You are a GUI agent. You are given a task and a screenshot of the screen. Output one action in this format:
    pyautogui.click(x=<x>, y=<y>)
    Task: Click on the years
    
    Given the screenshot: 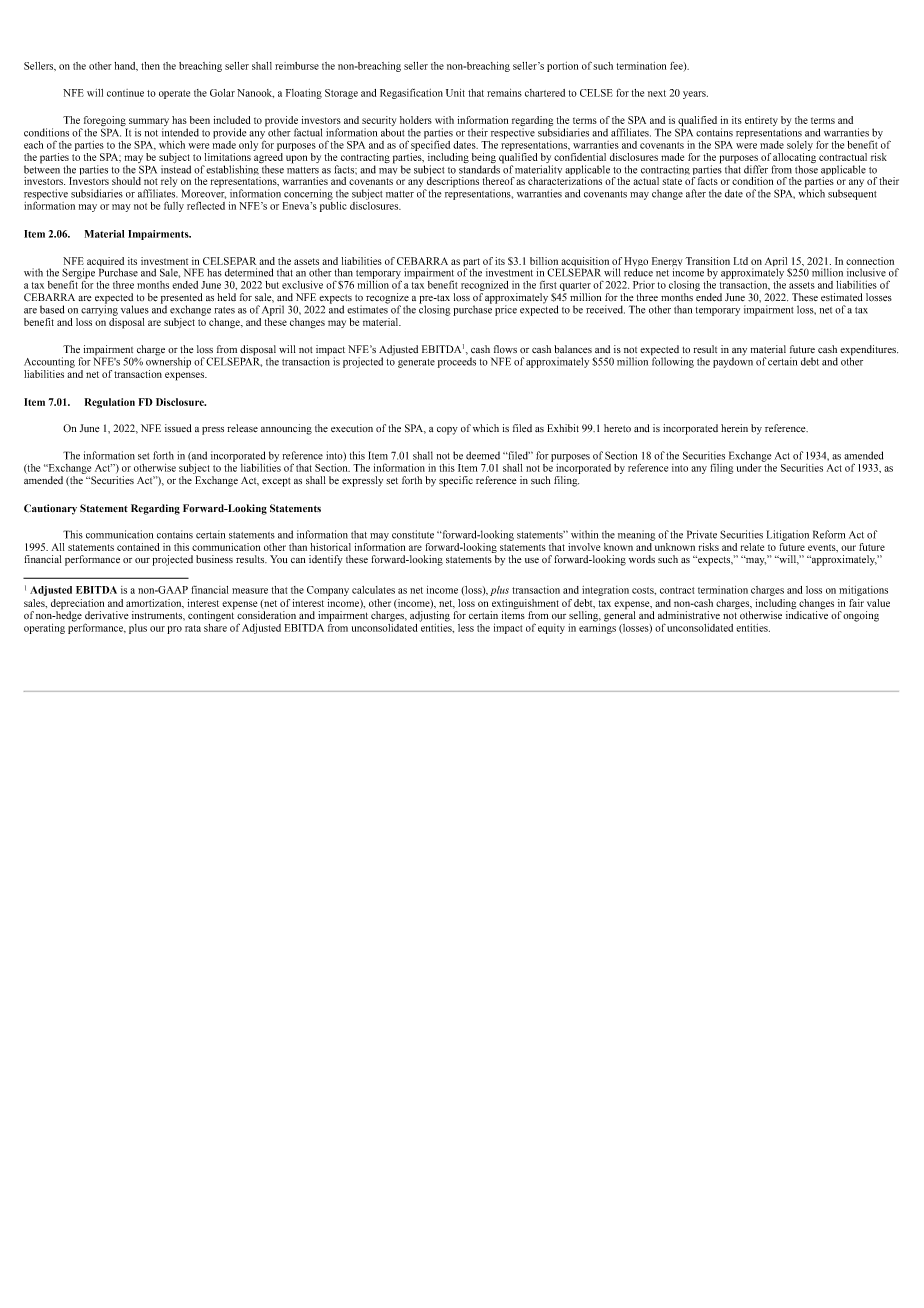 What is the action you would take?
    pyautogui.click(x=695, y=95)
